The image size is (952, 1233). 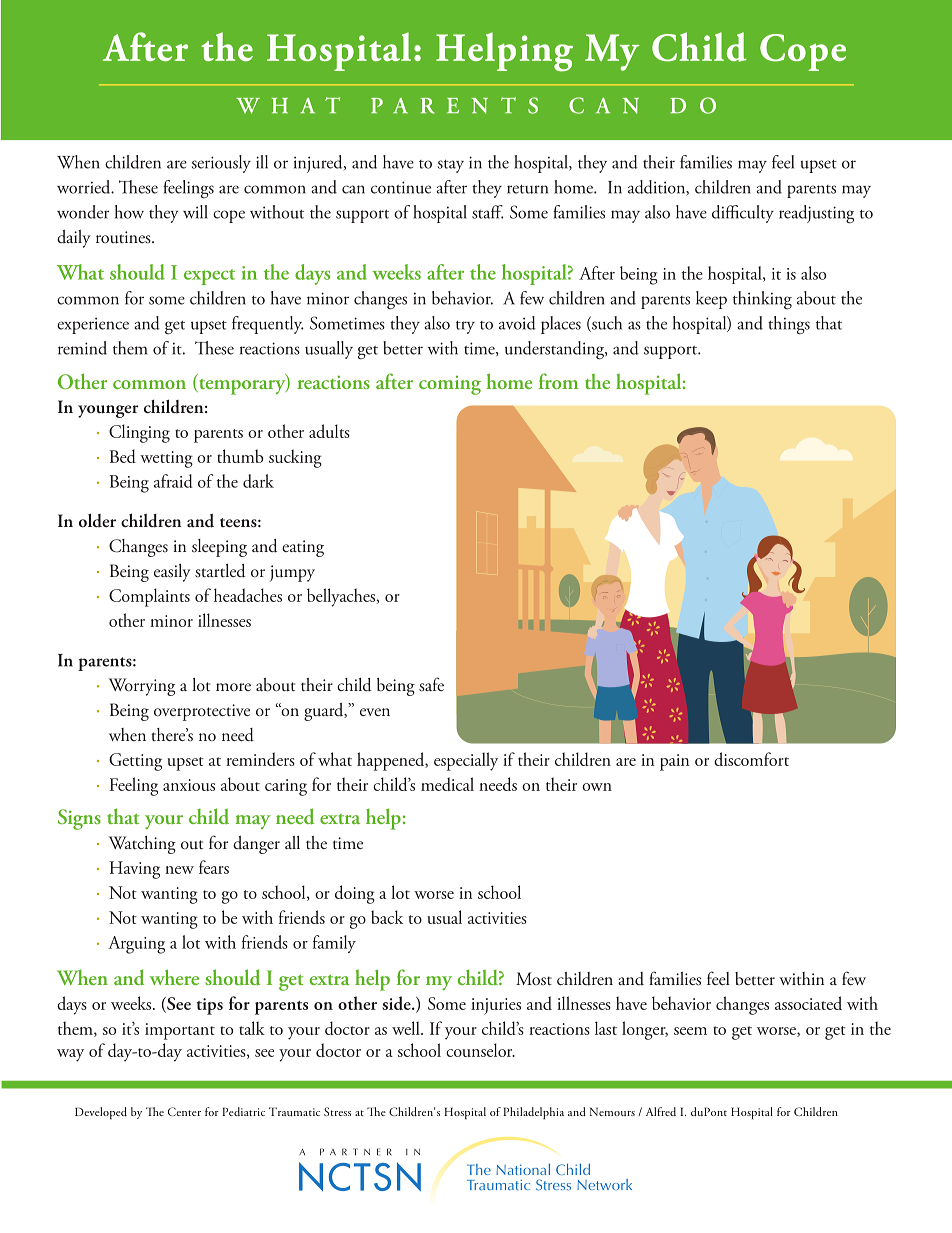 I want to click on counselor, so click(x=480, y=1050).
